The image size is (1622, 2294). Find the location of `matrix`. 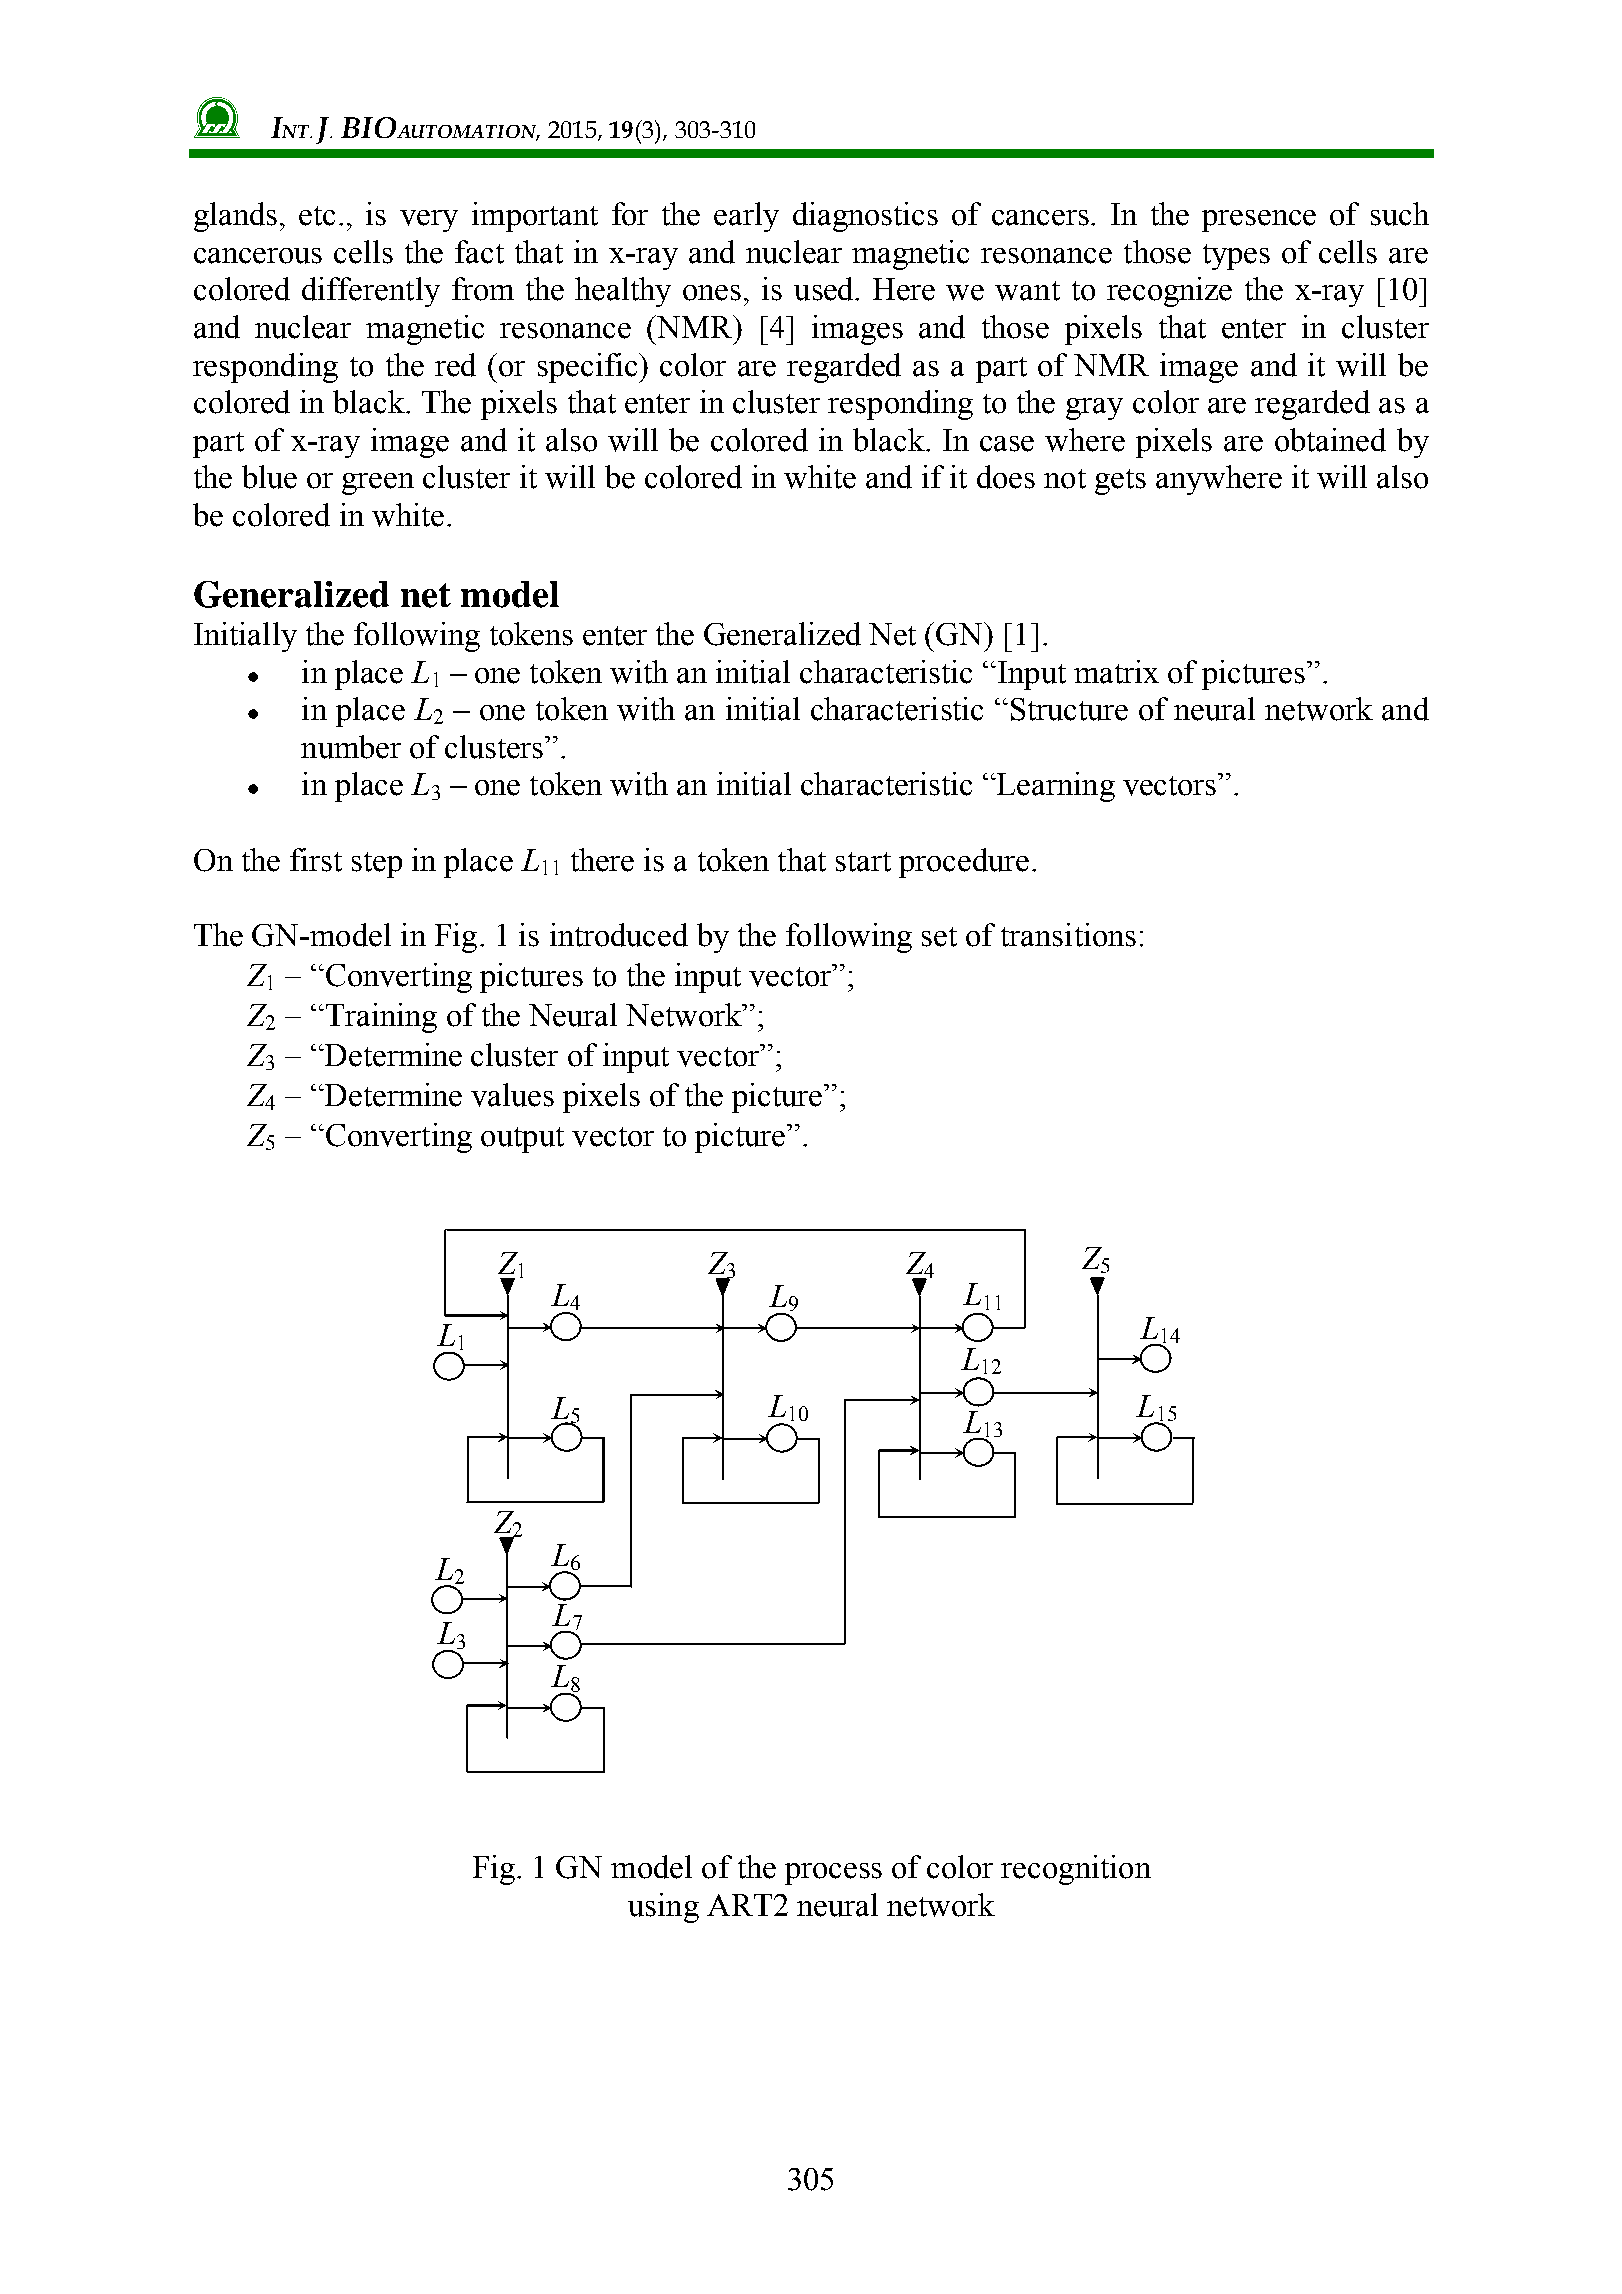

matrix is located at coordinates (1116, 672).
